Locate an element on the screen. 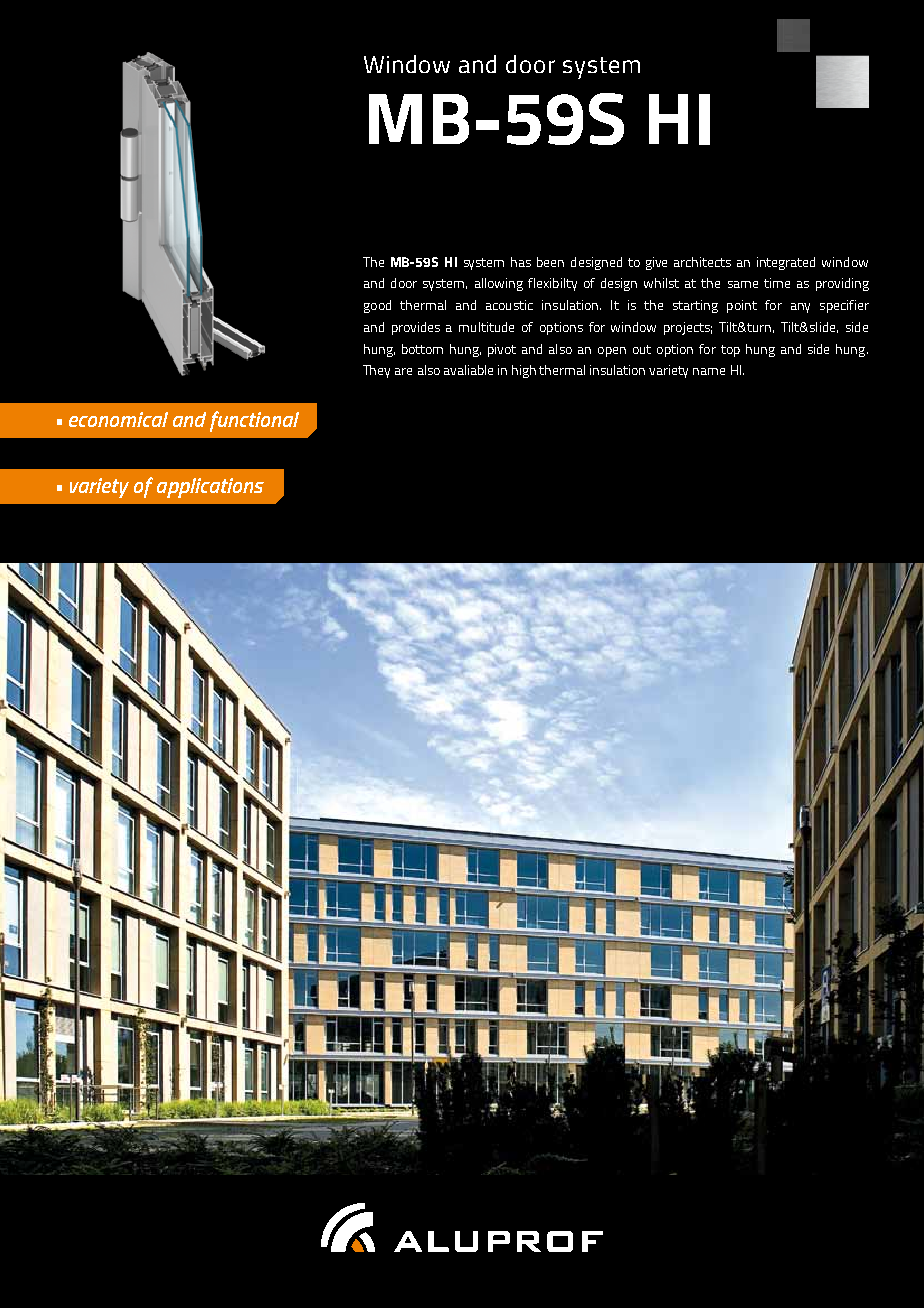 Image resolution: width=924 pixels, height=1308 pixels. high is located at coordinates (524, 371).
